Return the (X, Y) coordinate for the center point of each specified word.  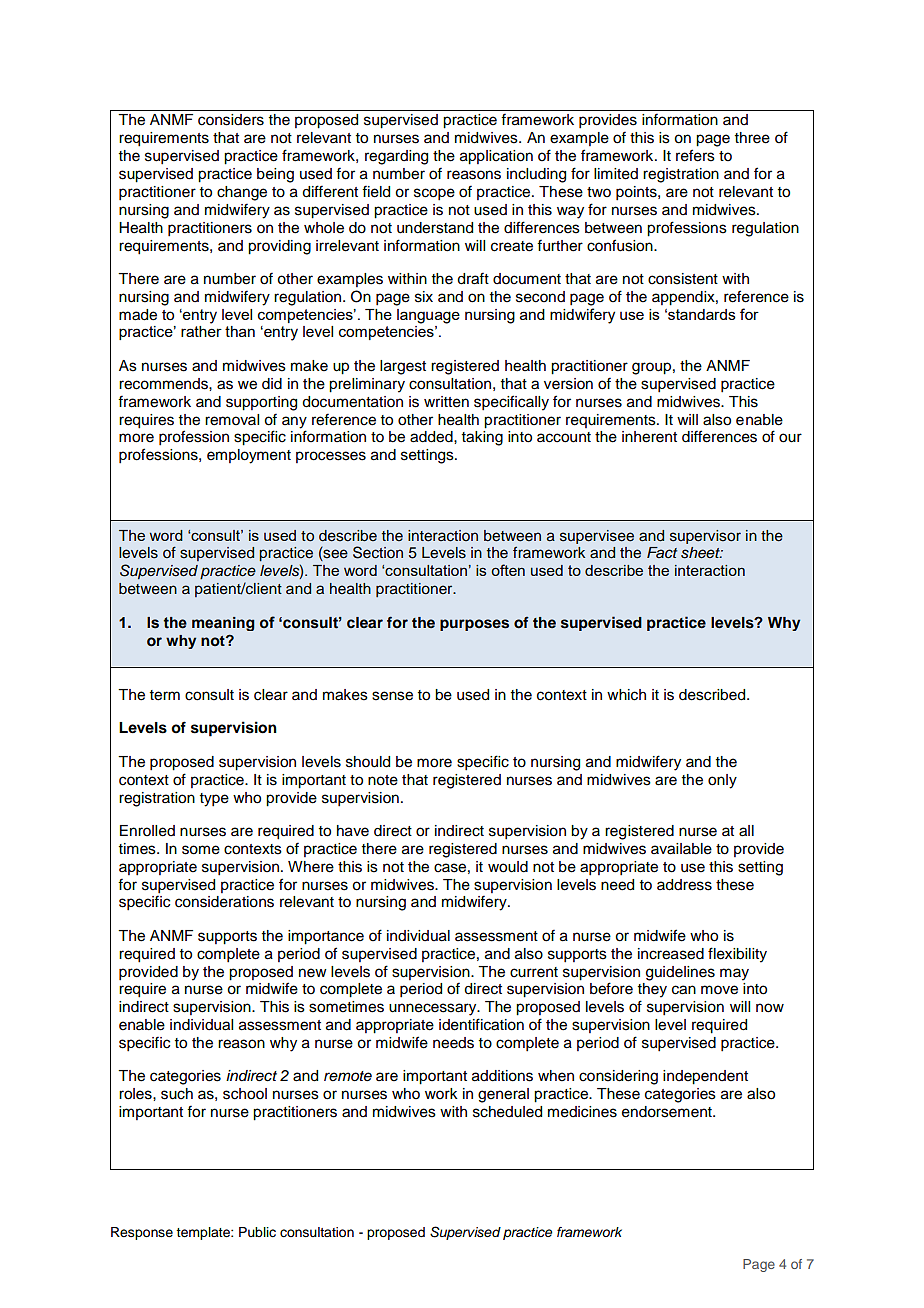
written (446, 402)
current (534, 972)
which (626, 695)
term (165, 695)
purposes (474, 625)
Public (257, 1232)
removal (232, 420)
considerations (224, 902)
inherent (649, 437)
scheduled (507, 1112)
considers (231, 120)
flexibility (737, 955)
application (496, 157)
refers (695, 155)
